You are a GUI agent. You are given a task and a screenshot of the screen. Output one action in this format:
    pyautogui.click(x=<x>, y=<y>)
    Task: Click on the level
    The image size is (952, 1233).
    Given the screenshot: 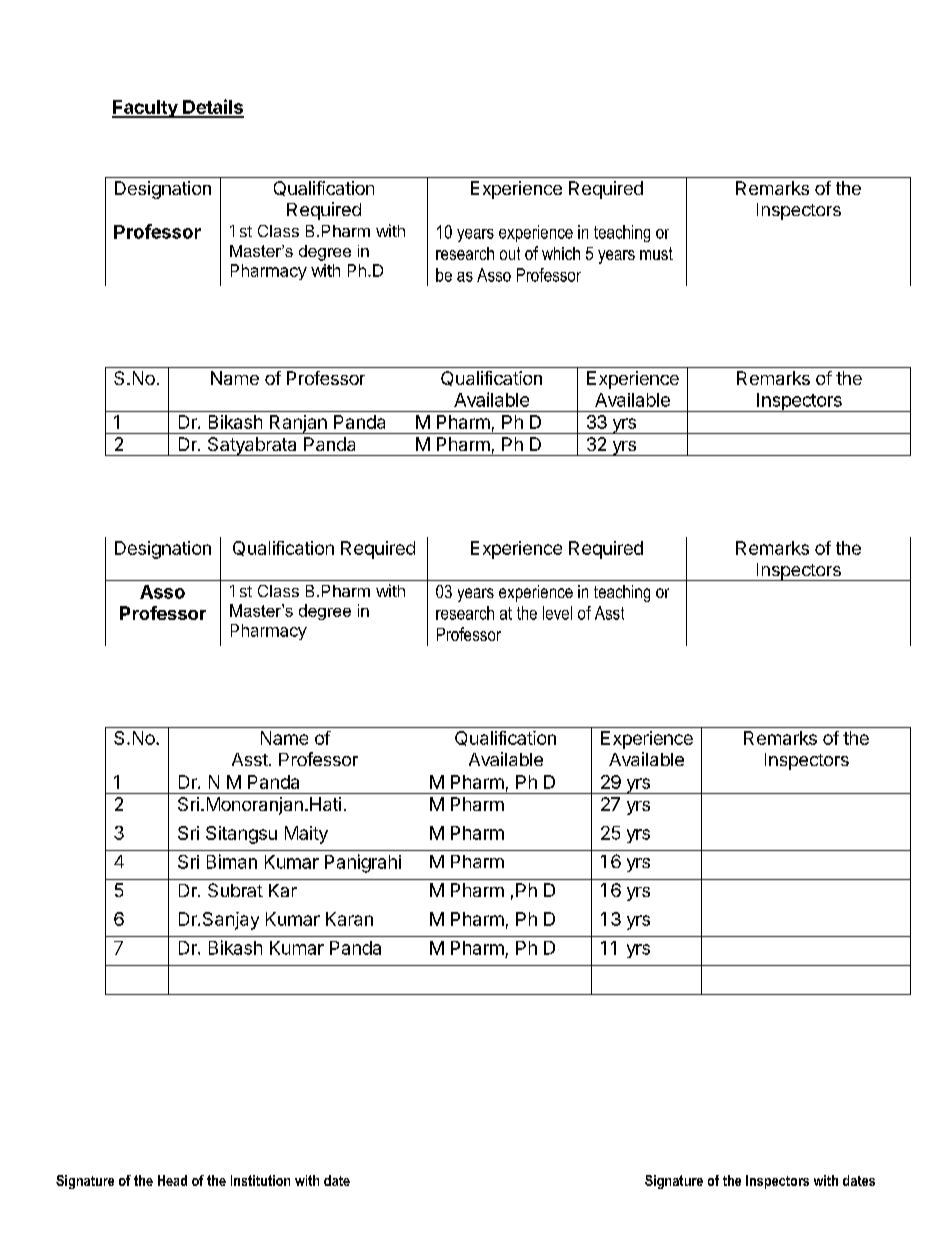 What is the action you would take?
    pyautogui.click(x=557, y=613)
